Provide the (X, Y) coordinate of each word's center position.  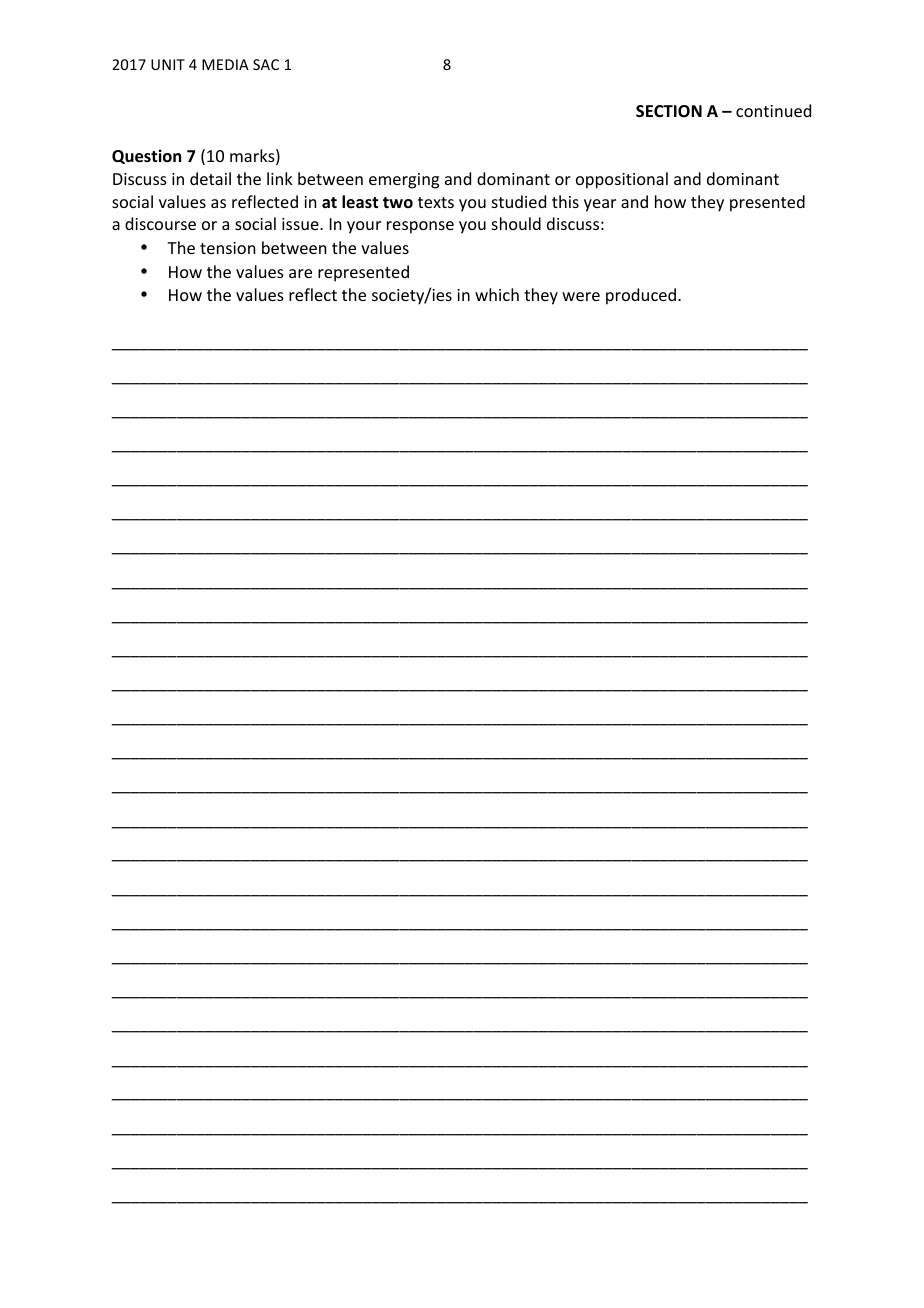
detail (210, 178)
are (300, 273)
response (420, 227)
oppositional (622, 180)
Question (146, 156)
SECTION (669, 111)
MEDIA (225, 64)
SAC (266, 64)
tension (227, 248)
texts (436, 202)
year (600, 205)
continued (773, 110)
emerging (404, 181)
